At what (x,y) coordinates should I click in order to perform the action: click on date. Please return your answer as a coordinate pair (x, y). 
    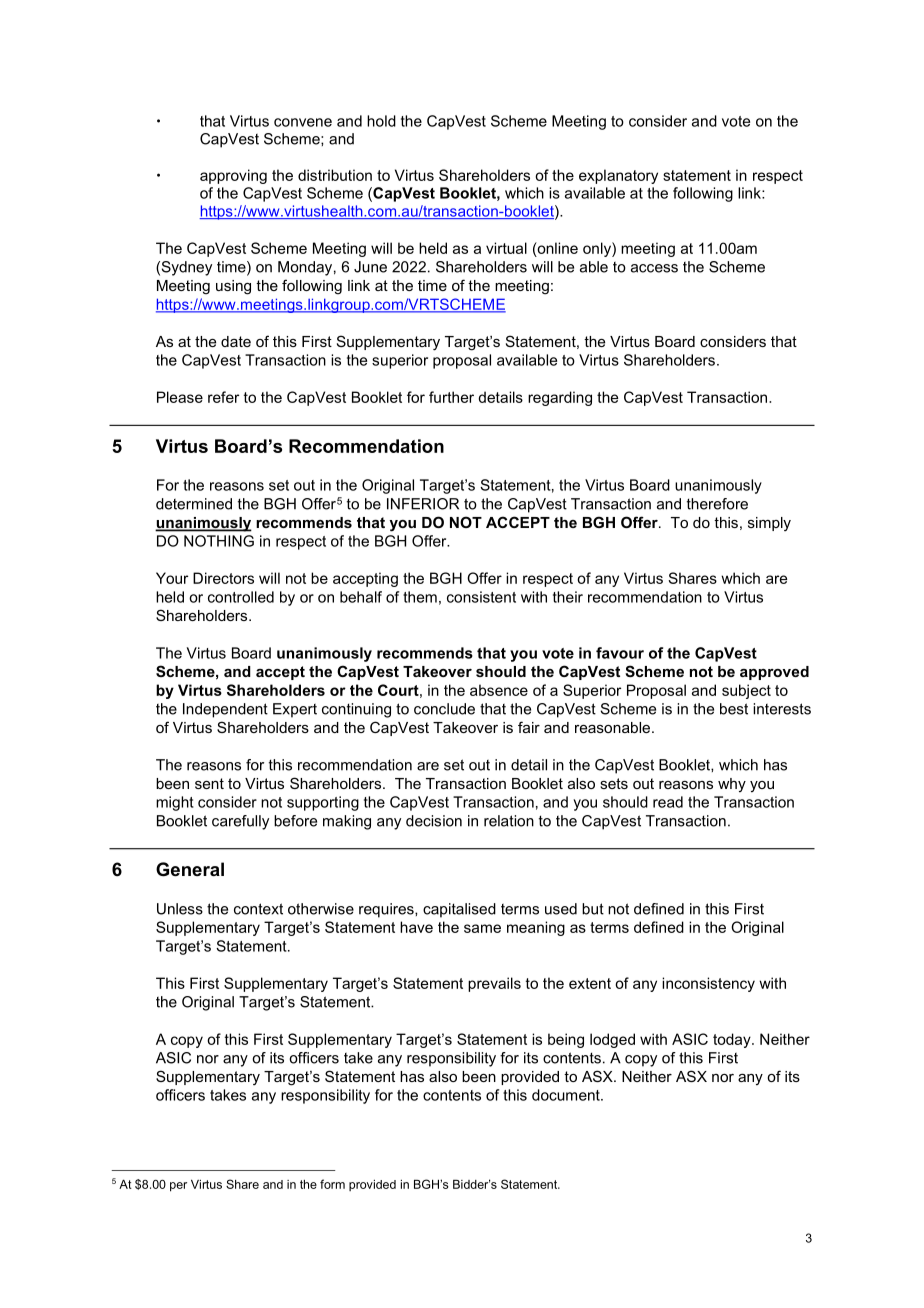
    Looking at the image, I should click on (236, 341).
